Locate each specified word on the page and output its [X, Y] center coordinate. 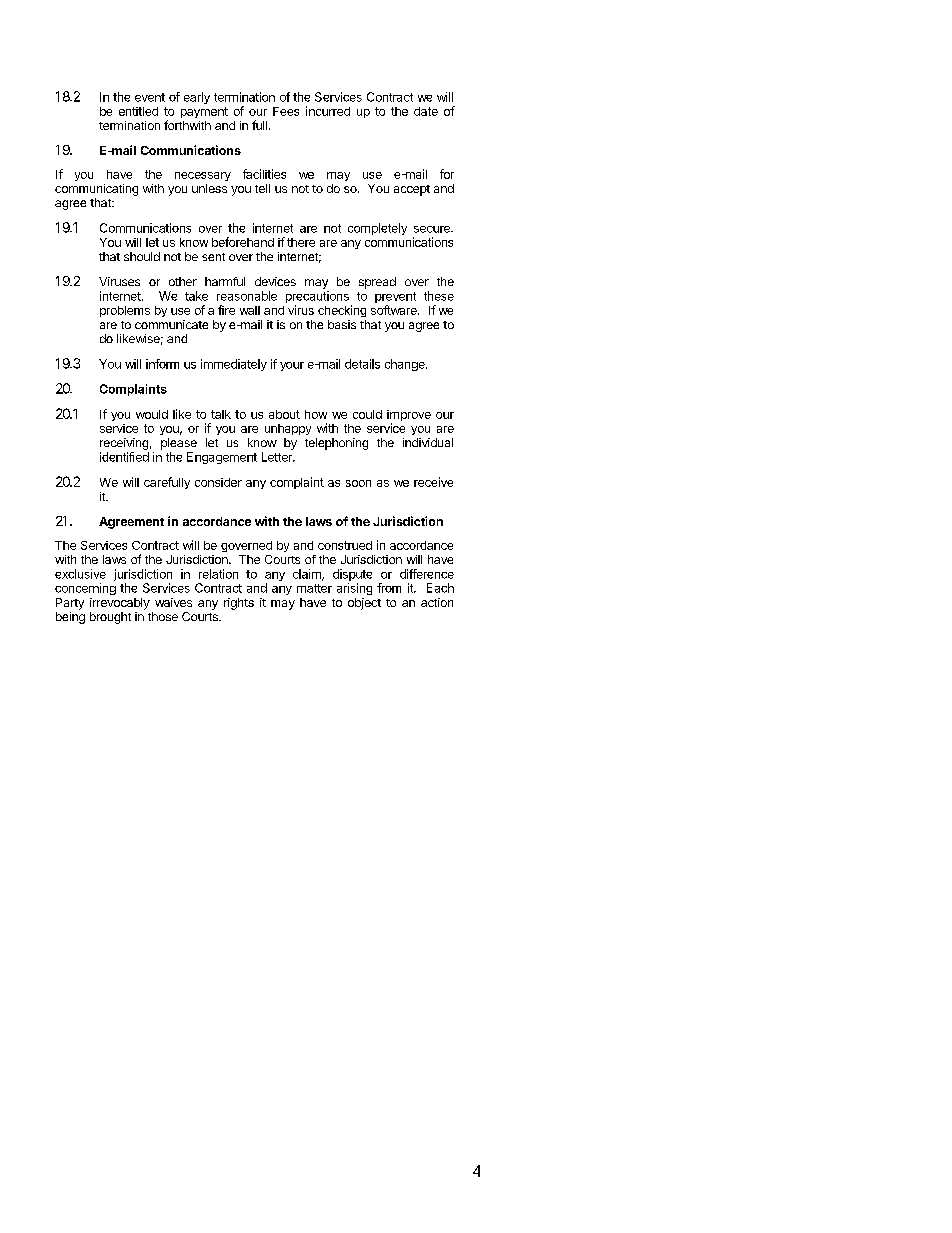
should [142, 256]
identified [124, 457]
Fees [286, 111]
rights [239, 604]
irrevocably [120, 604]
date [426, 111]
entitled [138, 111]
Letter [278, 457]
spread [377, 283]
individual [428, 442]
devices [275, 281]
